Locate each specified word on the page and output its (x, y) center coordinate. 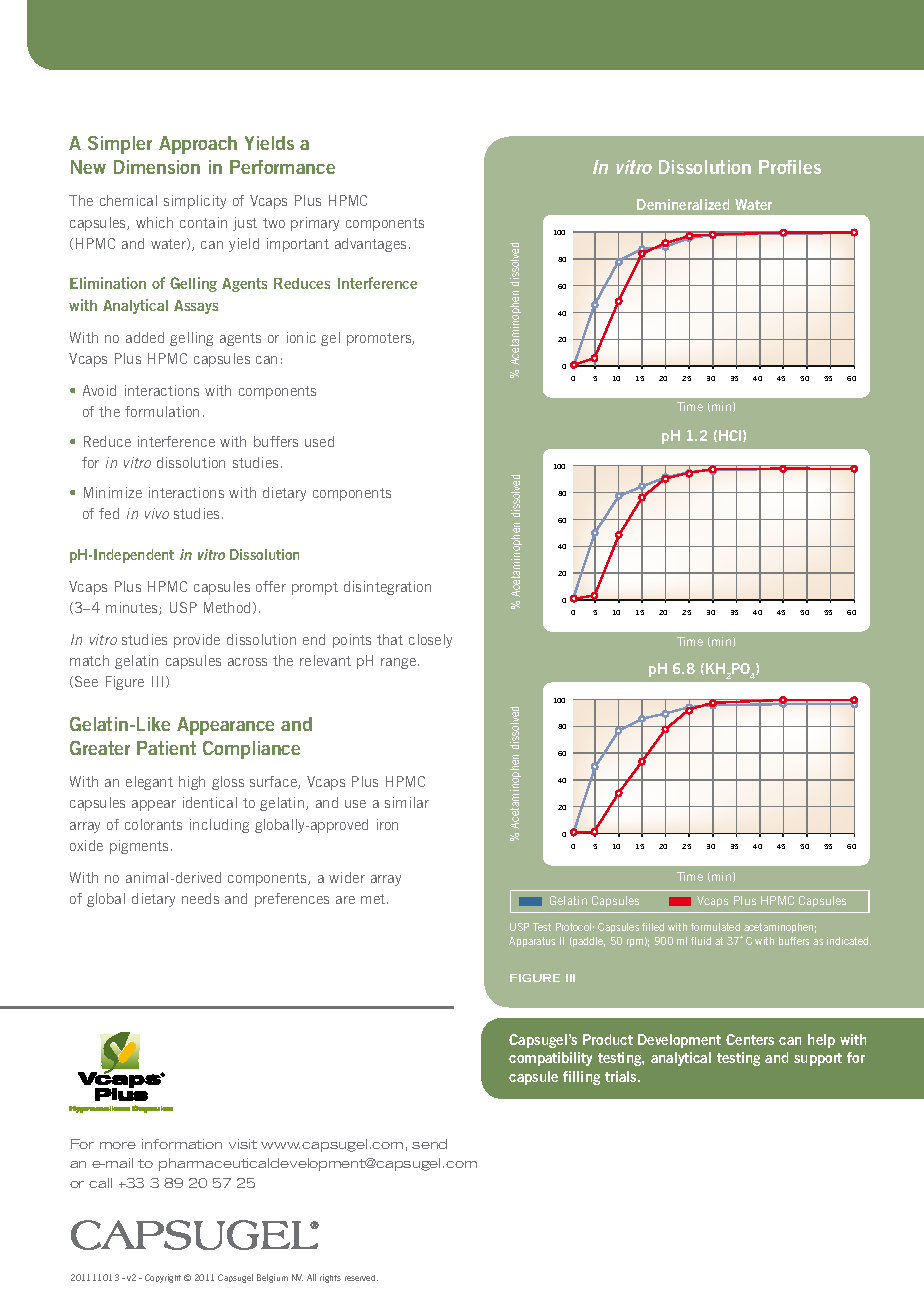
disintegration (387, 588)
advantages (370, 245)
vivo (157, 513)
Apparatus (532, 942)
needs (200, 898)
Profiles (790, 167)
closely (430, 641)
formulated (715, 927)
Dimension (157, 167)
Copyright (163, 1278)
